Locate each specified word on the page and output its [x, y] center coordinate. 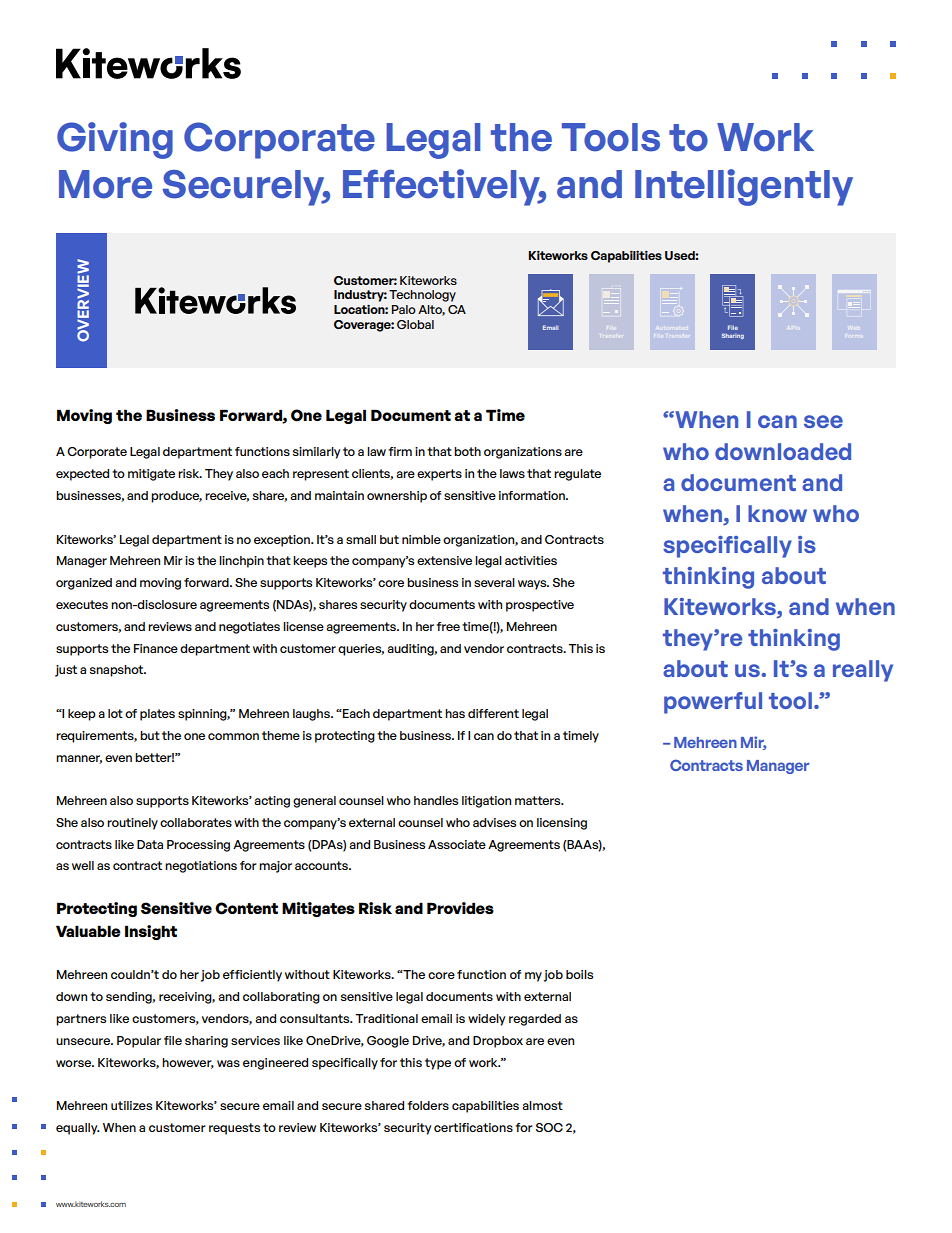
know [777, 513]
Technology [422, 296]
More [105, 184]
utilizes [131, 1105]
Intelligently [744, 187]
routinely [132, 824]
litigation [486, 802]
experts [439, 475]
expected [82, 475]
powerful [713, 703]
